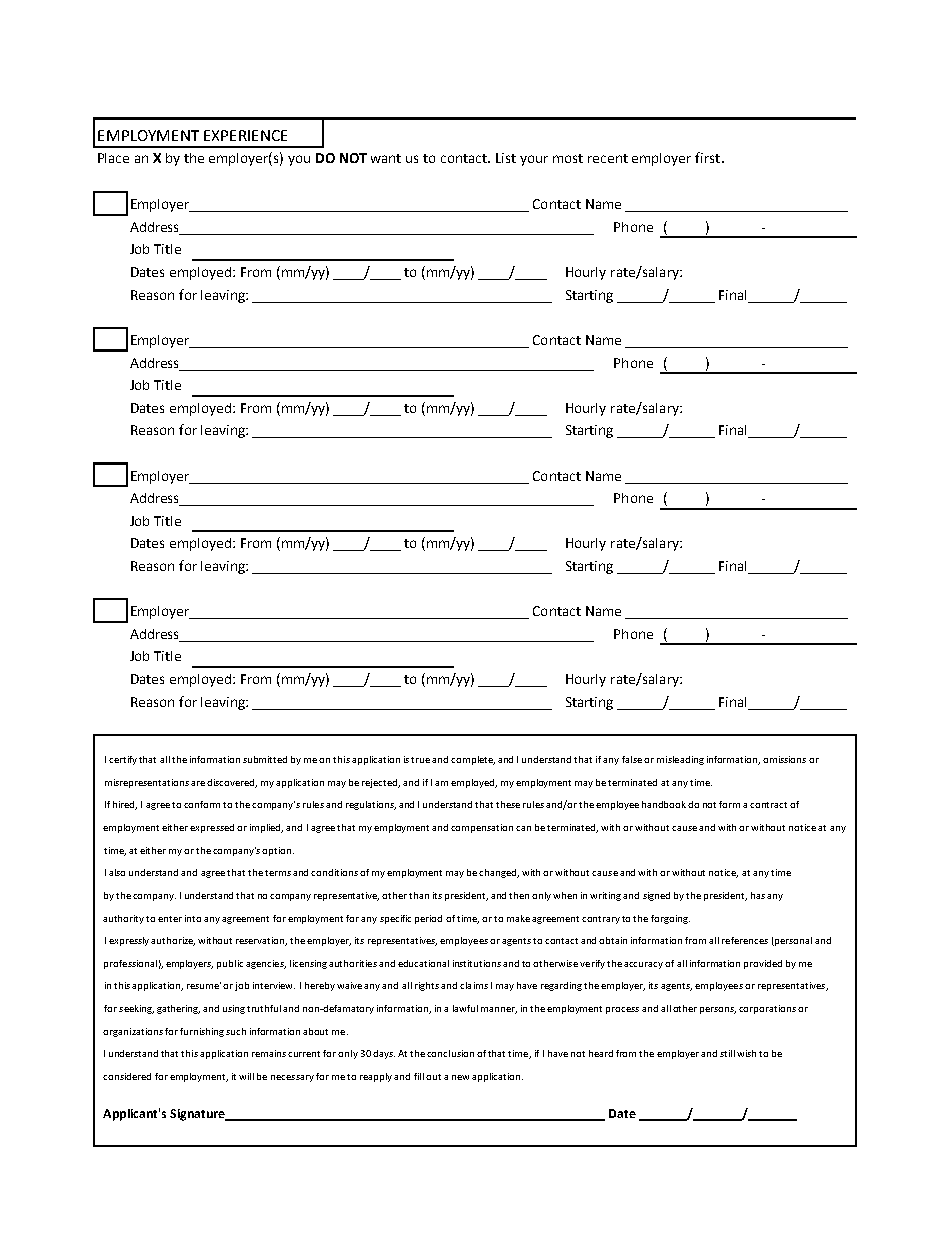  I want to click on EXPERIENCE, so click(245, 135).
